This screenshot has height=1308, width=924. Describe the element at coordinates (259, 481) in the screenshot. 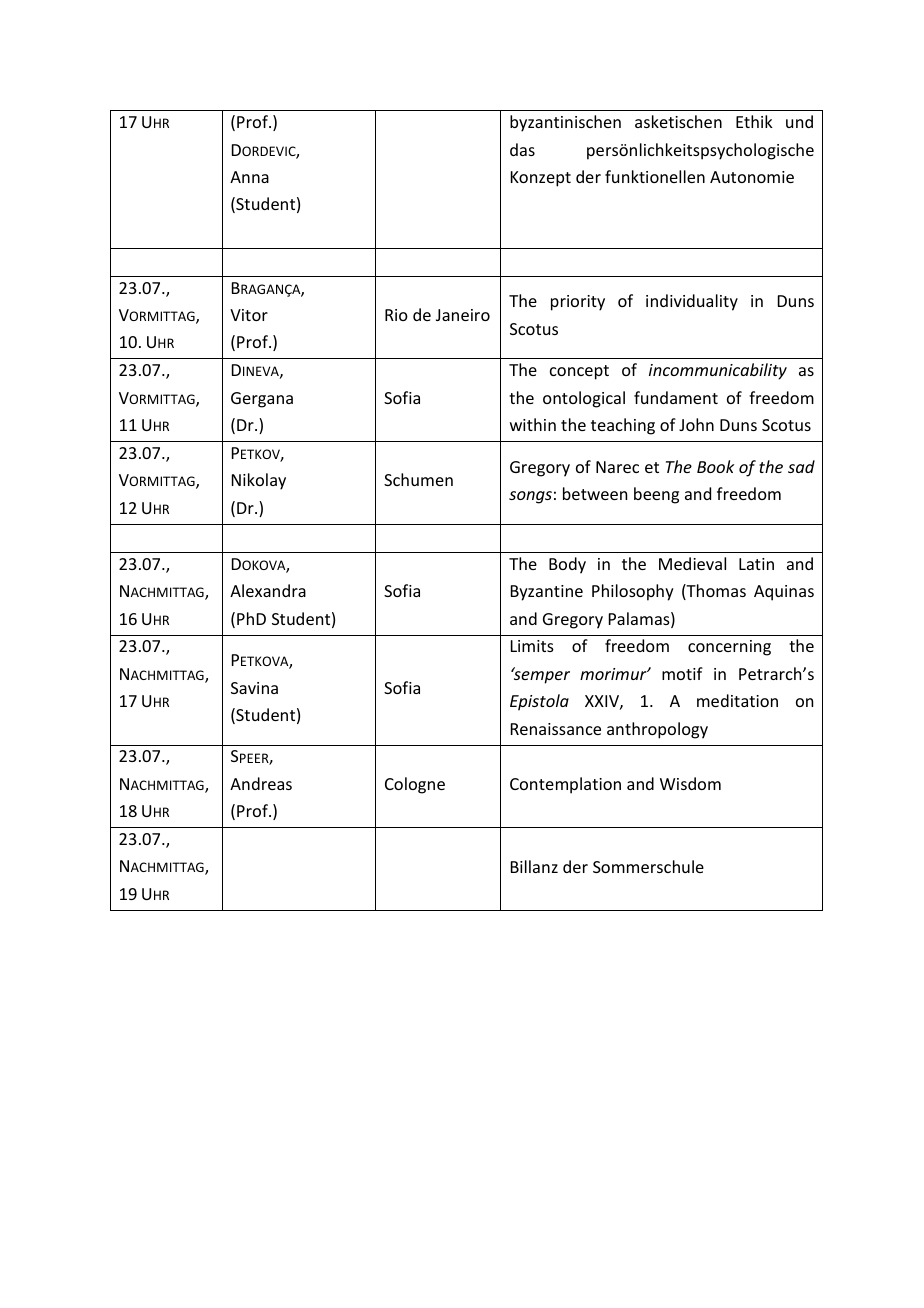

I see `Nikolay` at that location.
